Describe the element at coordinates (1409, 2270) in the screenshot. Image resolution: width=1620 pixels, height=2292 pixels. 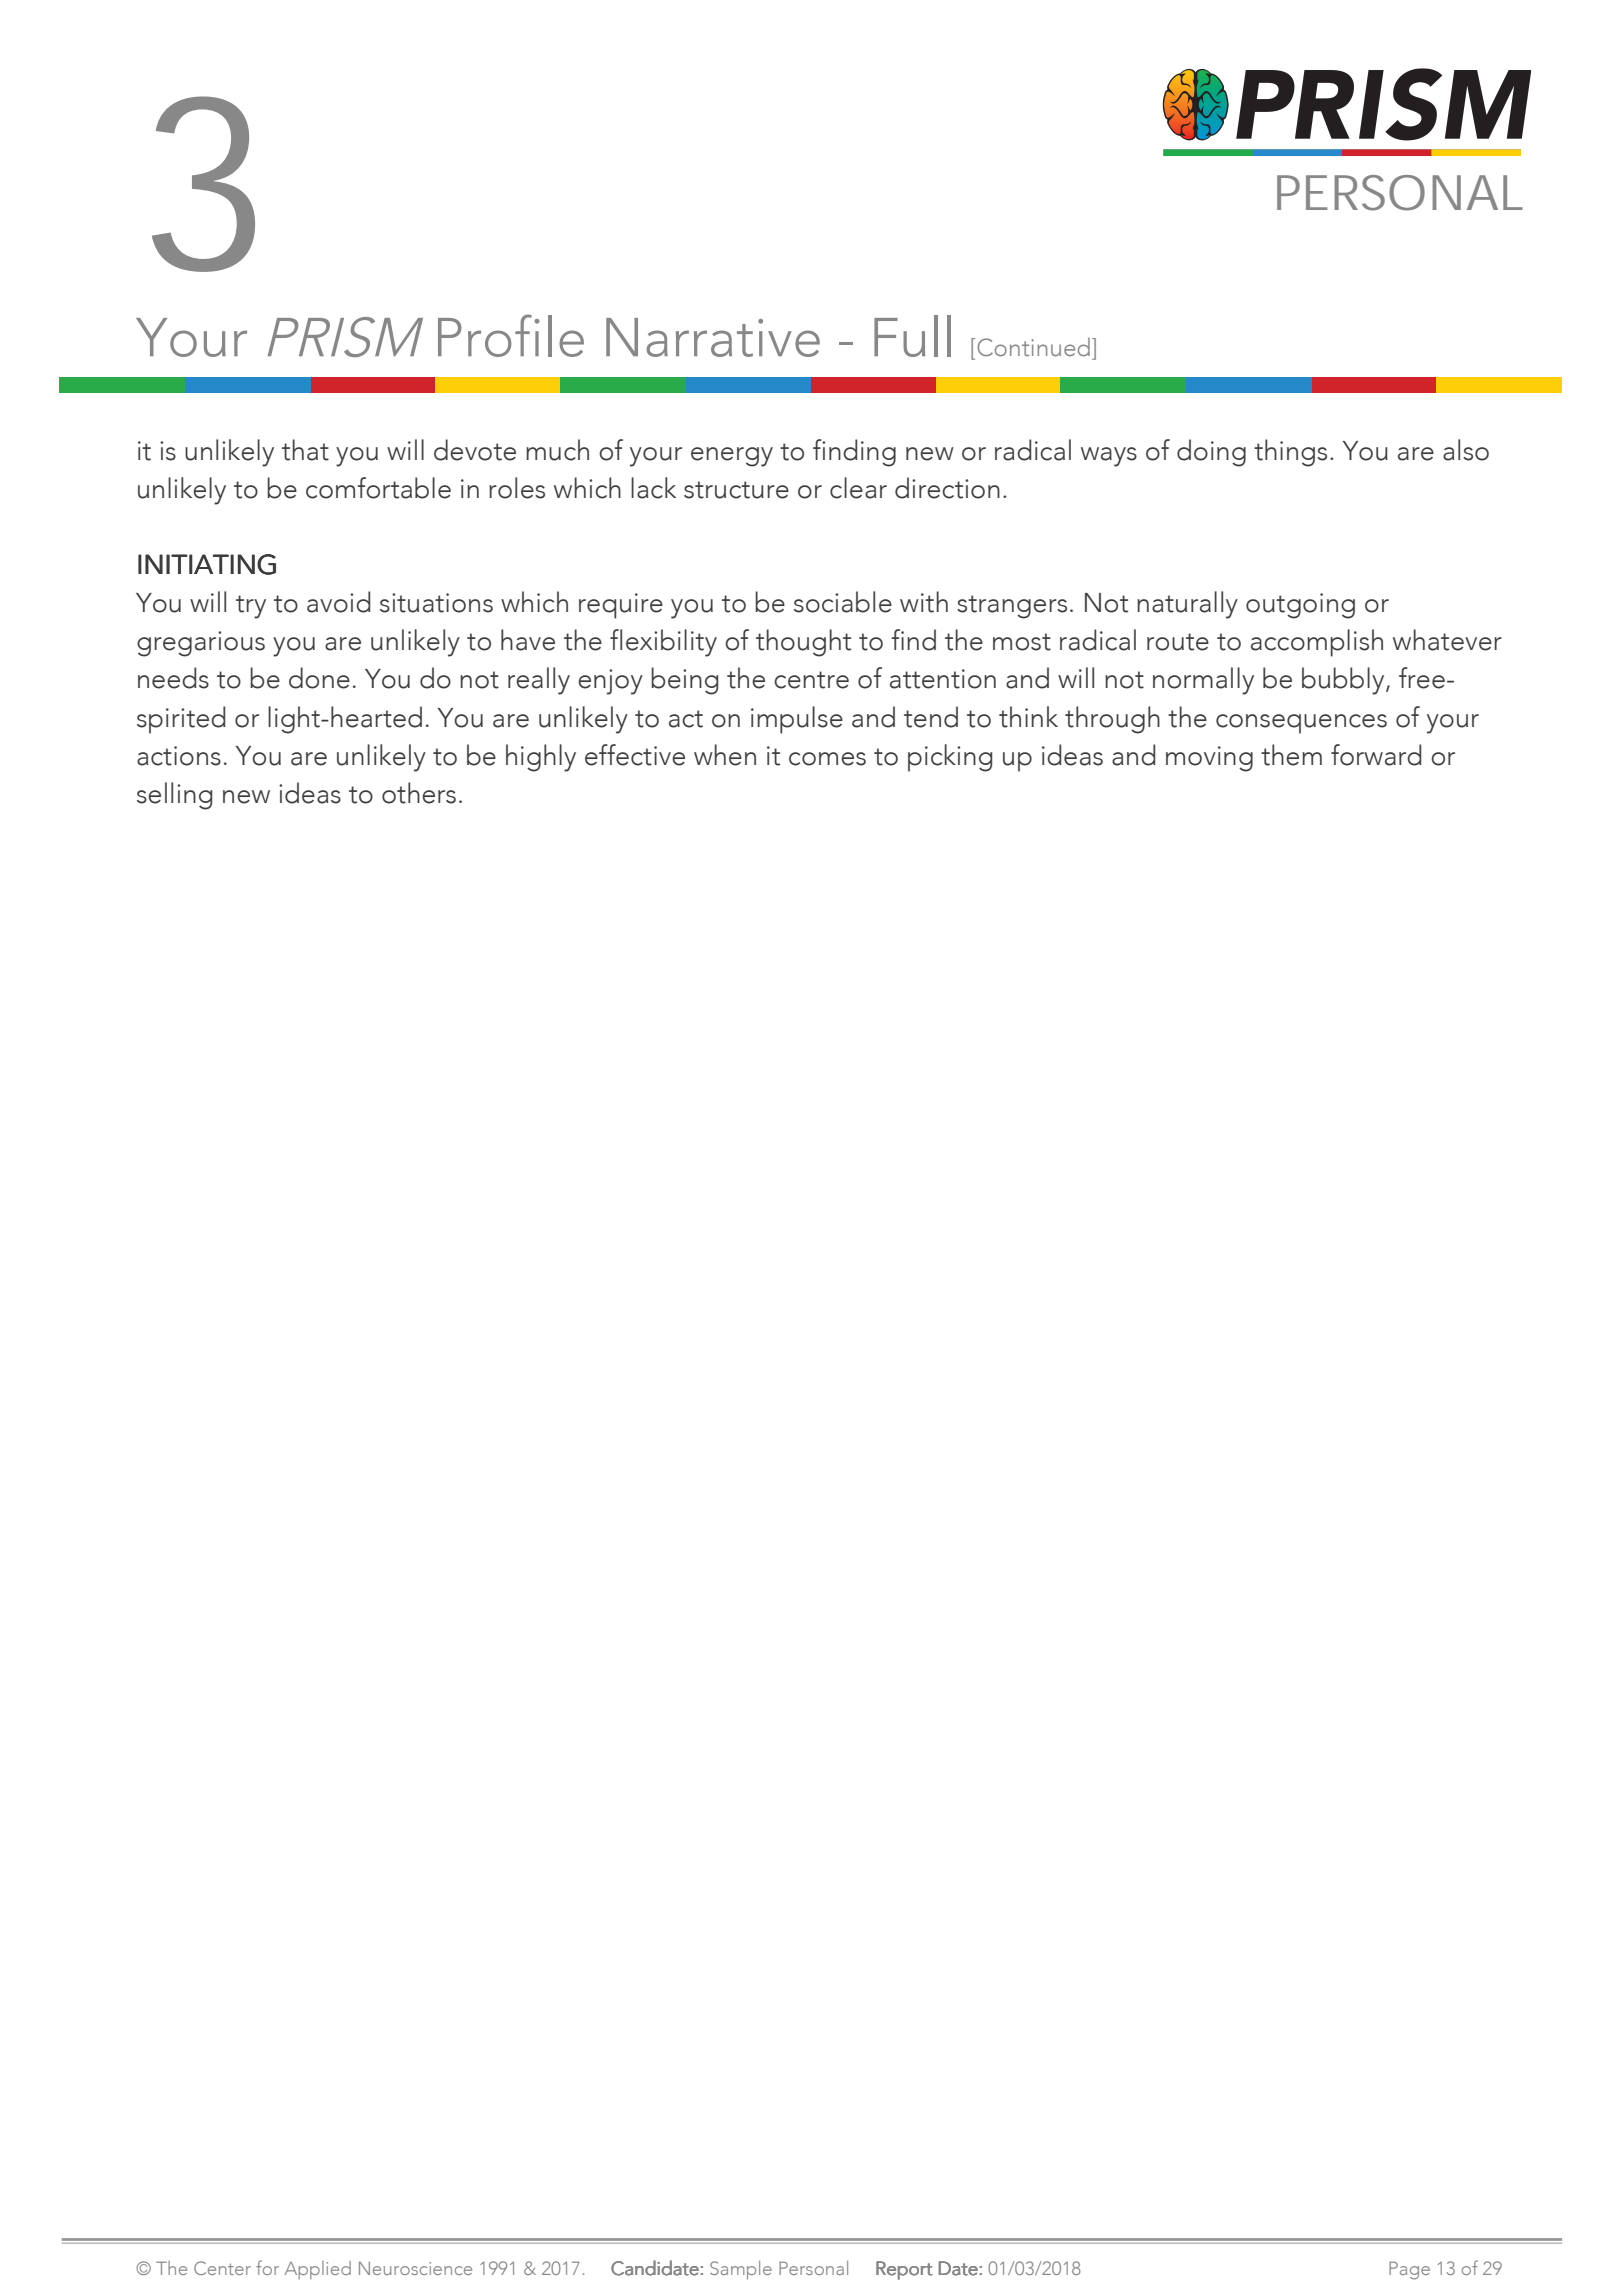
I see `Page` at that location.
